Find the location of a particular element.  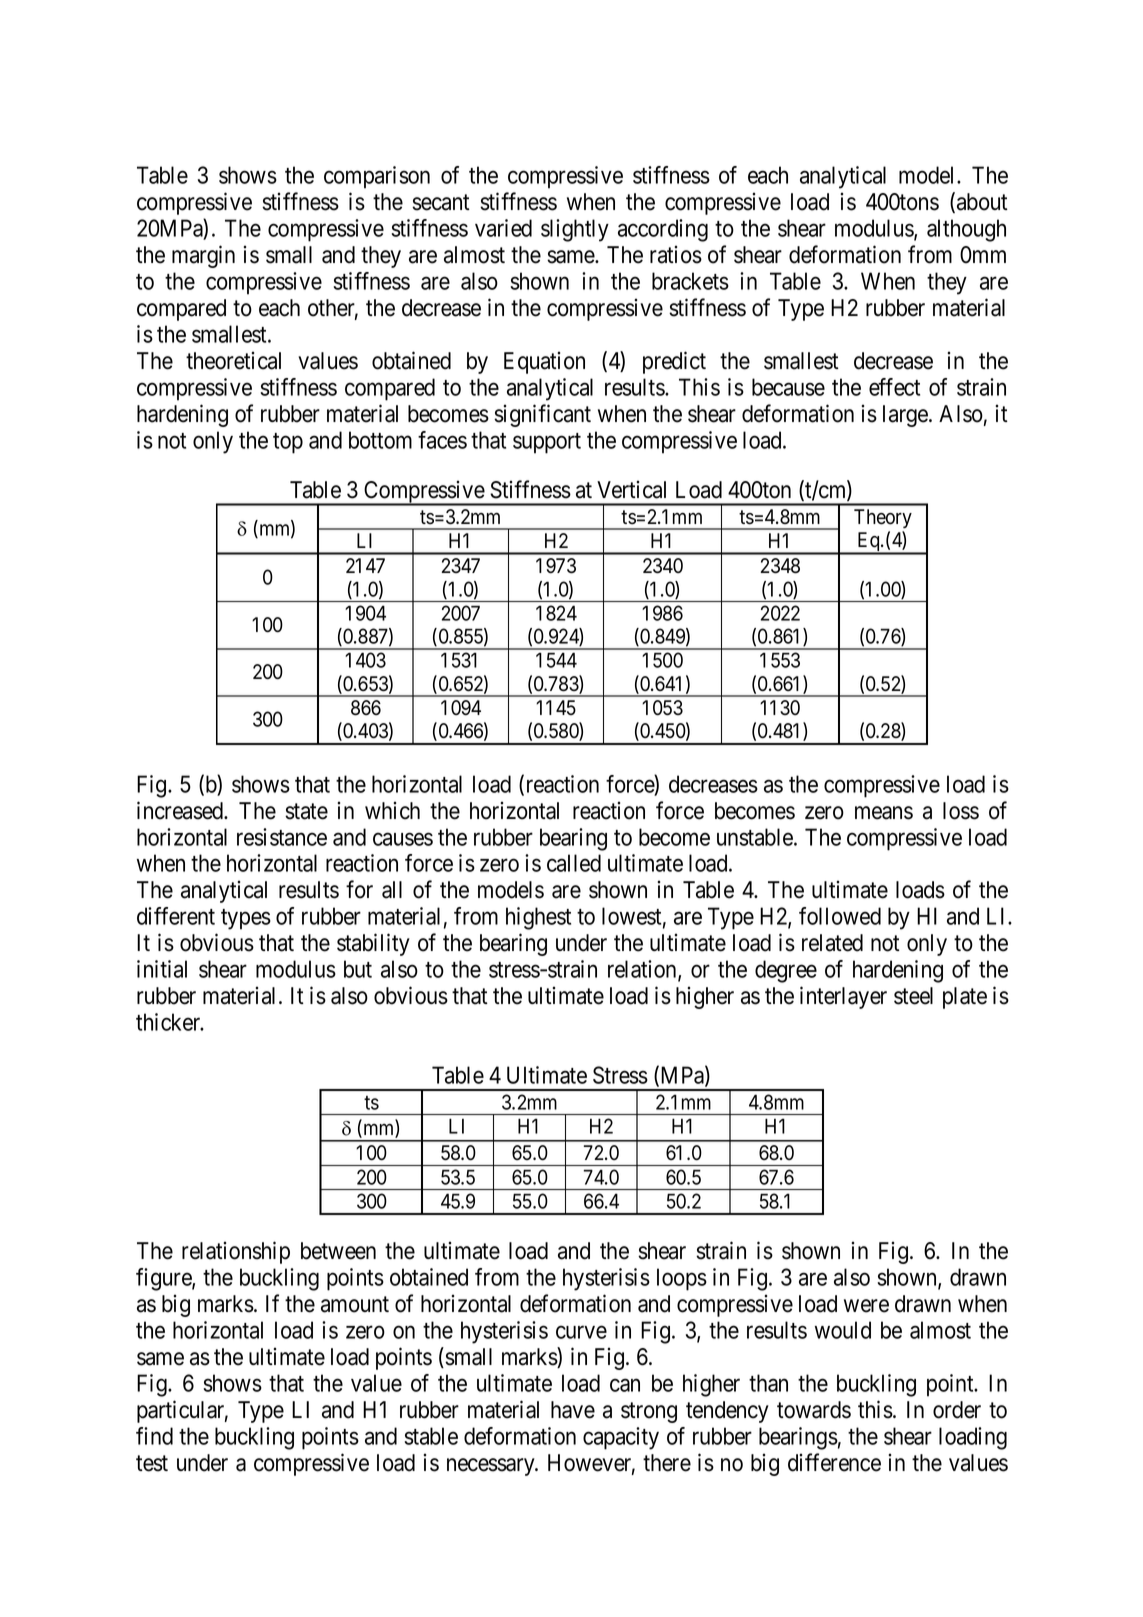

slightly is located at coordinates (575, 230).
